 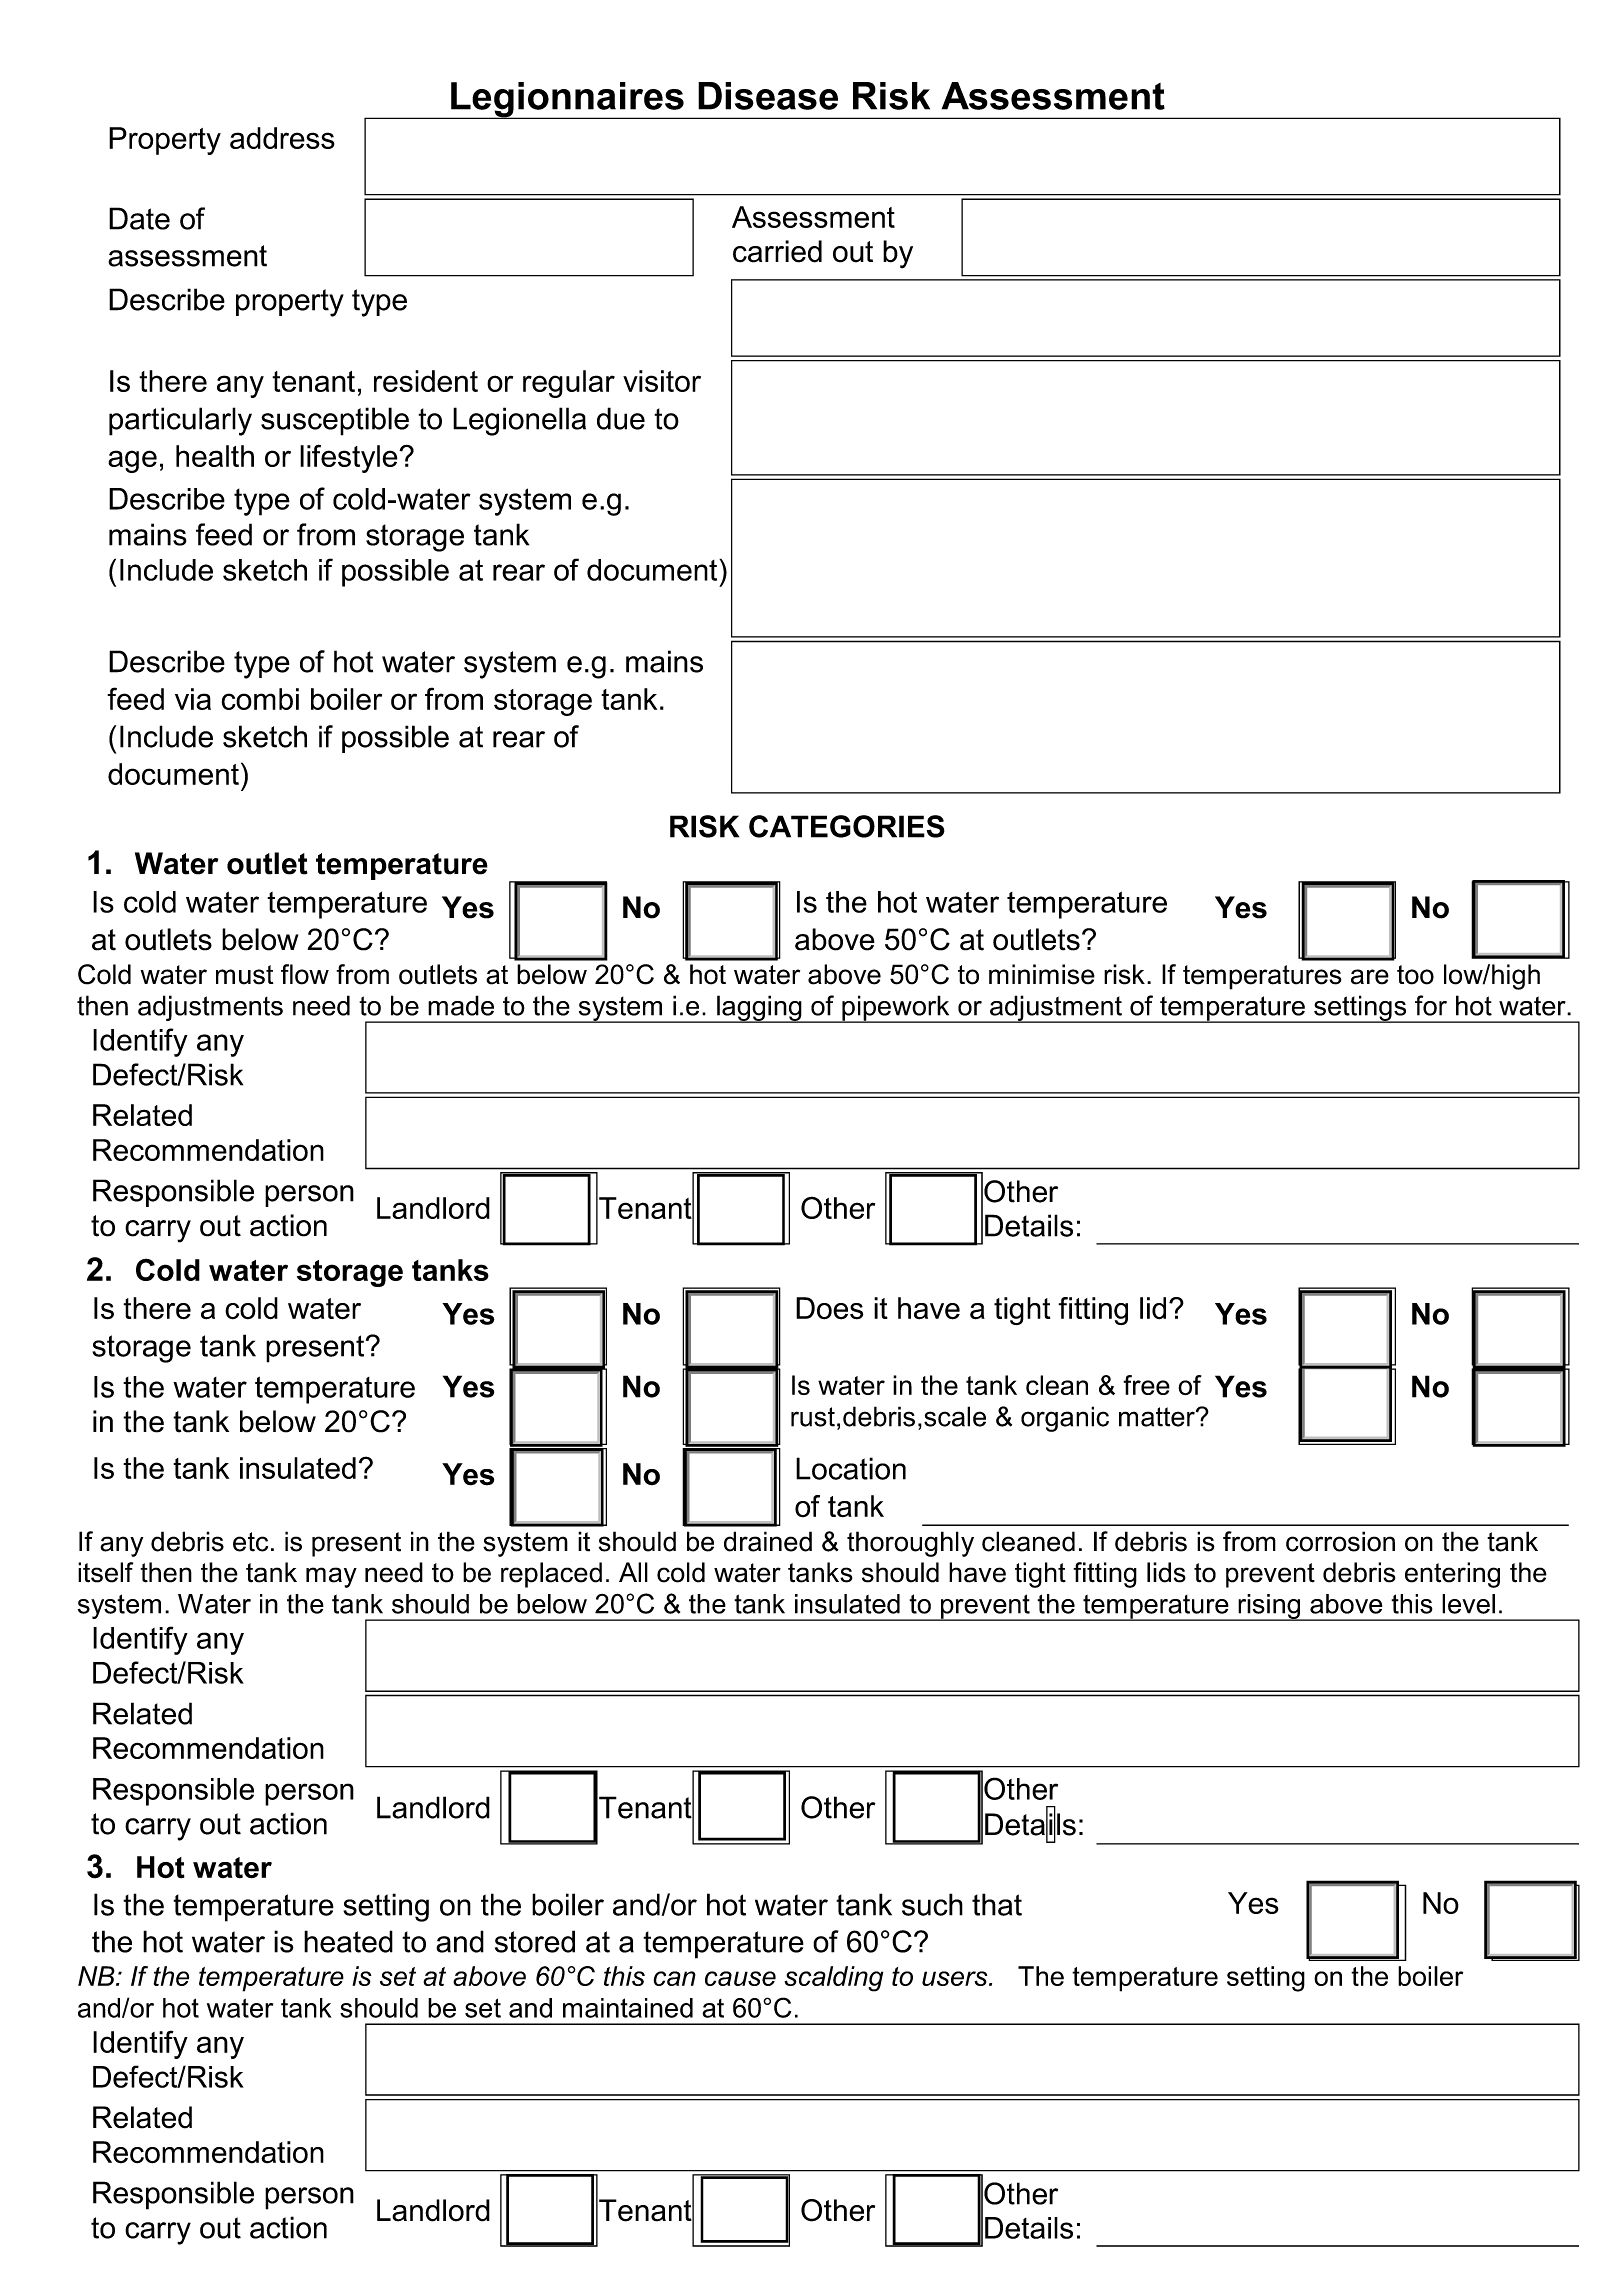 I want to click on Does, so click(x=829, y=1308).
